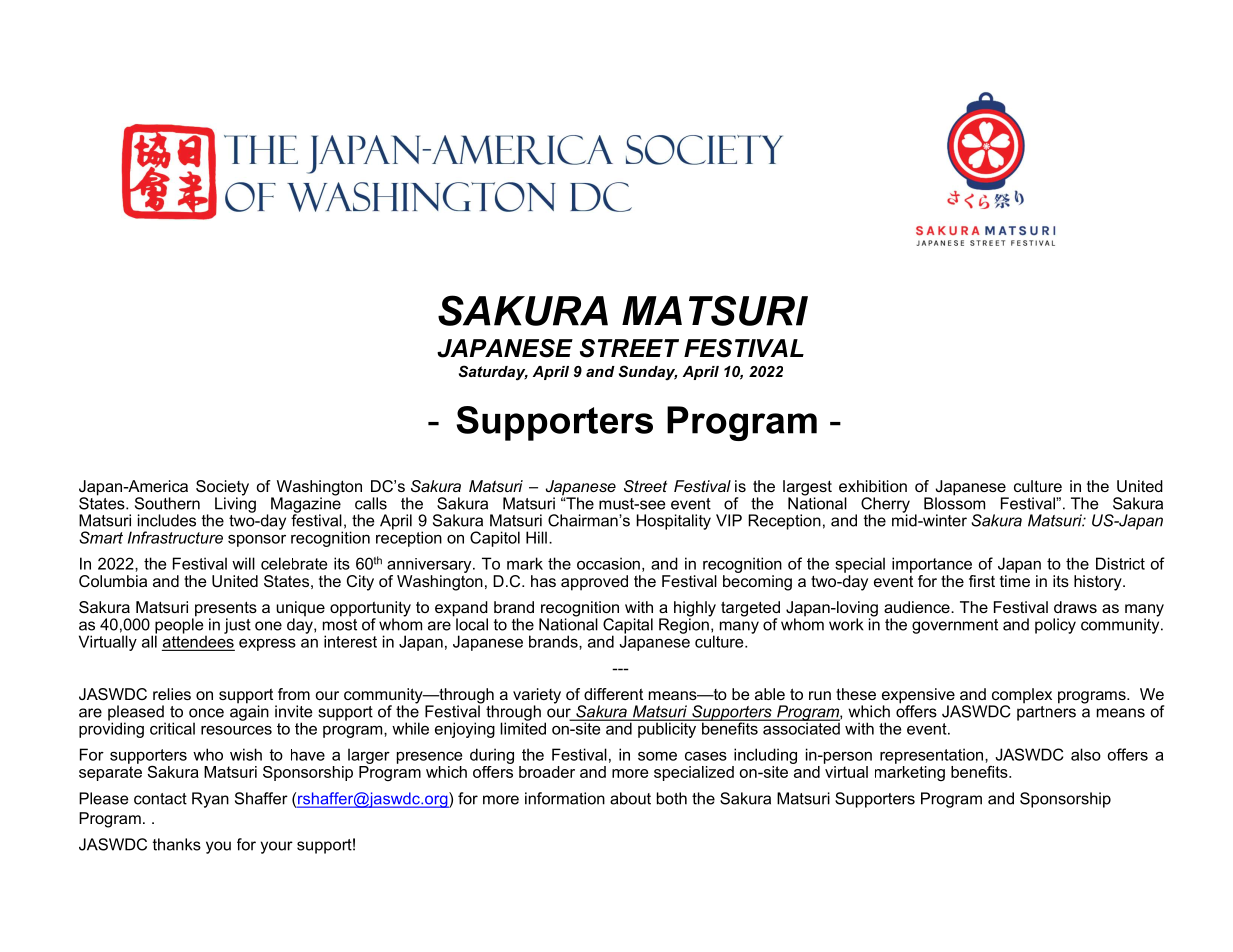 The image size is (1233, 952). I want to click on about, so click(630, 798).
